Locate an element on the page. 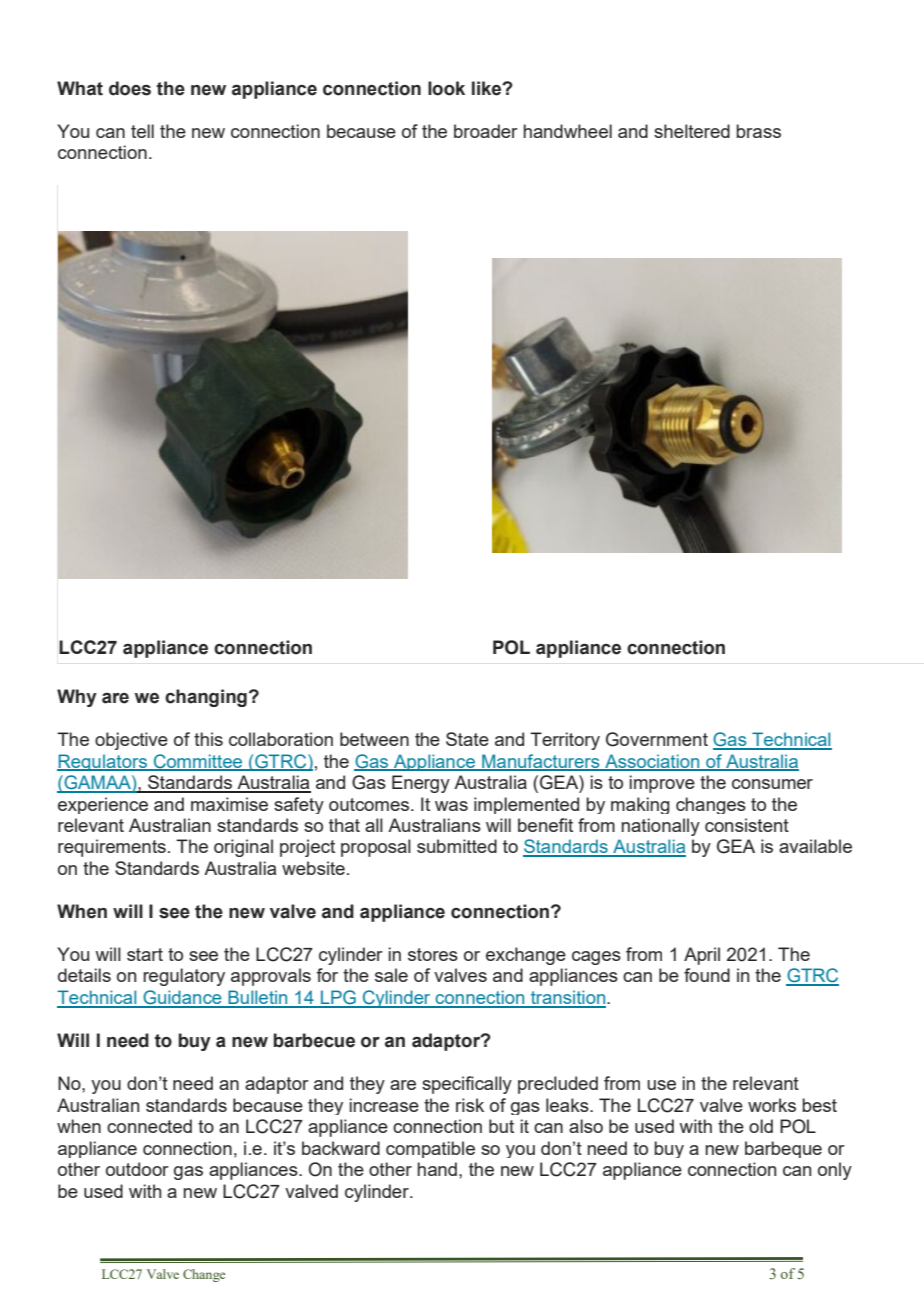 The image size is (924, 1308). compatible is located at coordinates (430, 1149).
